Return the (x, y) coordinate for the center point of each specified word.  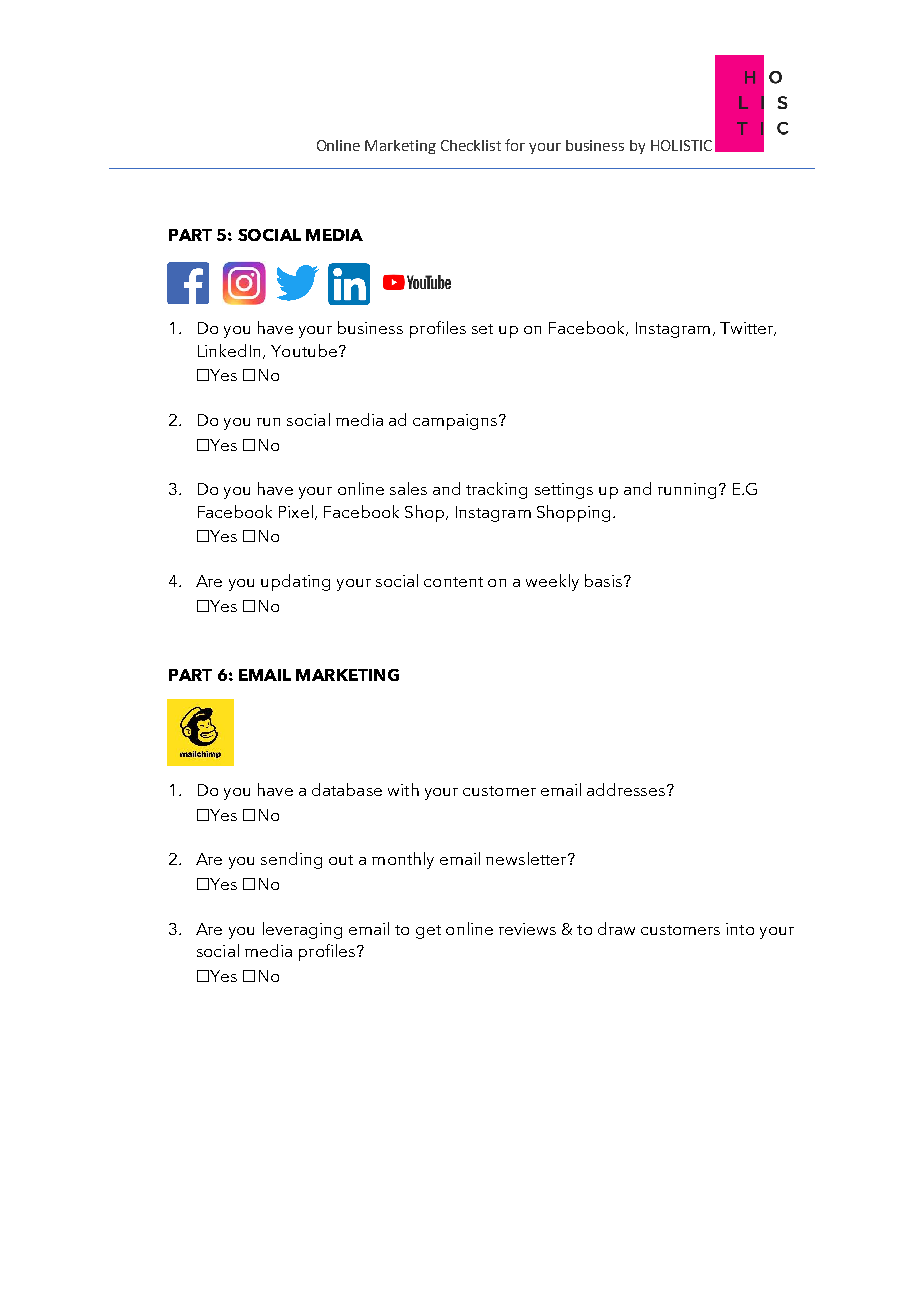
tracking (496, 490)
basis (603, 580)
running (687, 491)
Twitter (748, 329)
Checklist (471, 145)
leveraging (302, 930)
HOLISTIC (681, 145)
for (515, 145)
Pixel (296, 511)
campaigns (456, 422)
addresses (627, 789)
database (347, 789)
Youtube (304, 350)
